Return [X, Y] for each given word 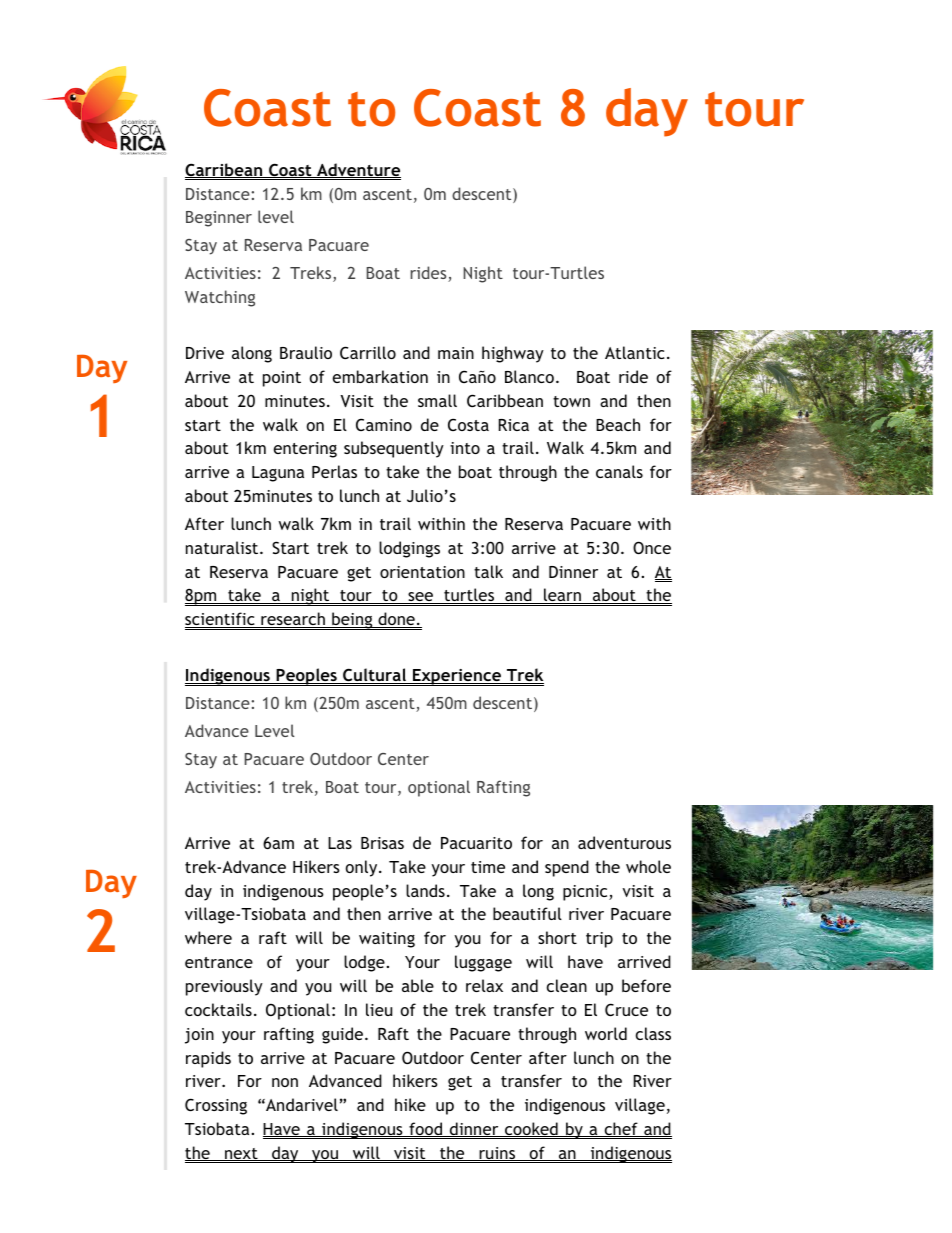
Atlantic [635, 352]
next [241, 1154]
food [426, 1129]
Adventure [358, 170]
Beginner [219, 219]
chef [621, 1129]
